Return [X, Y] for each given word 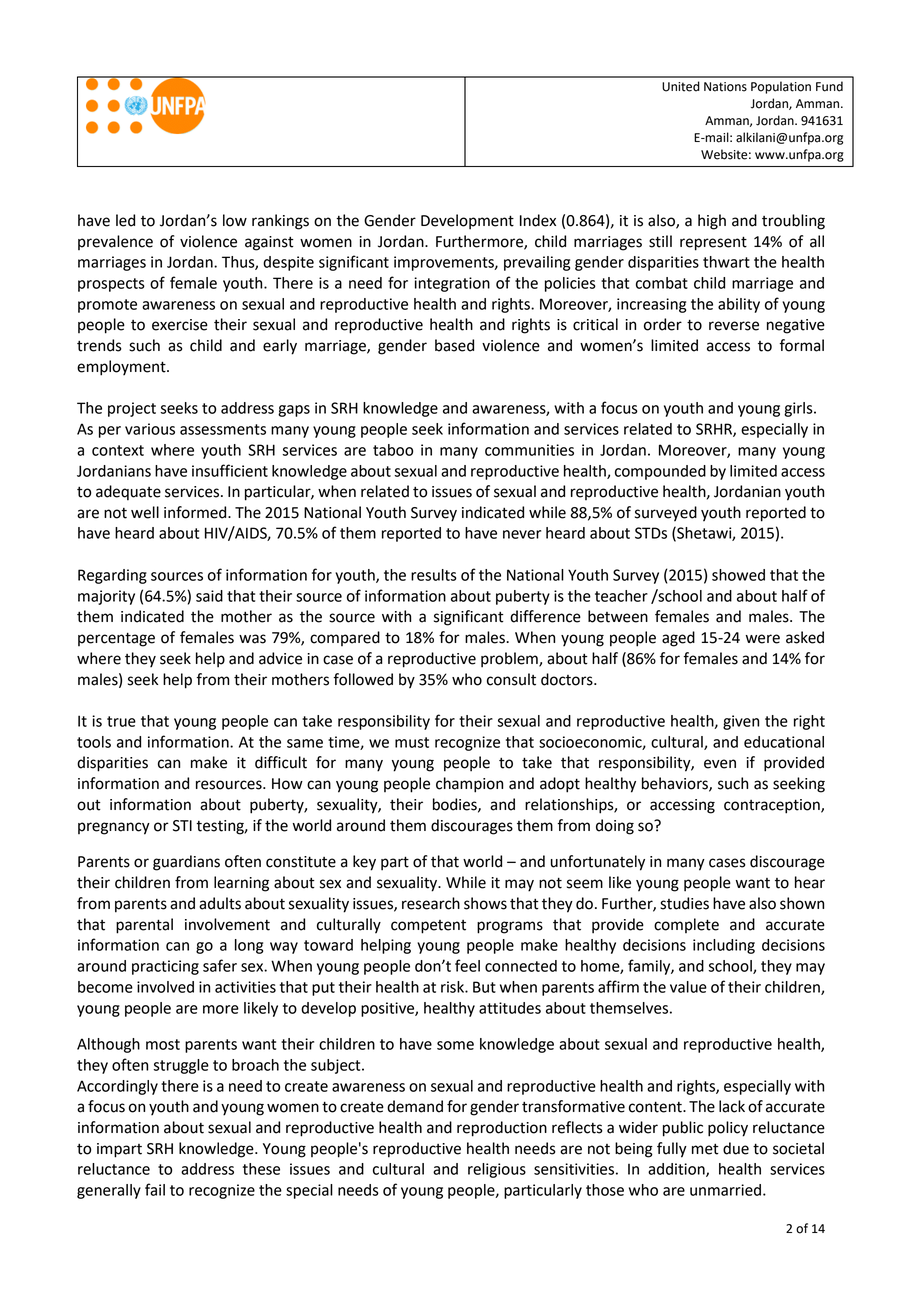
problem [510, 660]
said [209, 596]
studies [684, 903]
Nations [725, 87]
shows [485, 903]
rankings [280, 222]
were [763, 639]
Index [538, 220]
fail [155, 1189]
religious [497, 1170]
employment [122, 368]
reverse [734, 326]
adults [220, 903]
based [454, 345]
